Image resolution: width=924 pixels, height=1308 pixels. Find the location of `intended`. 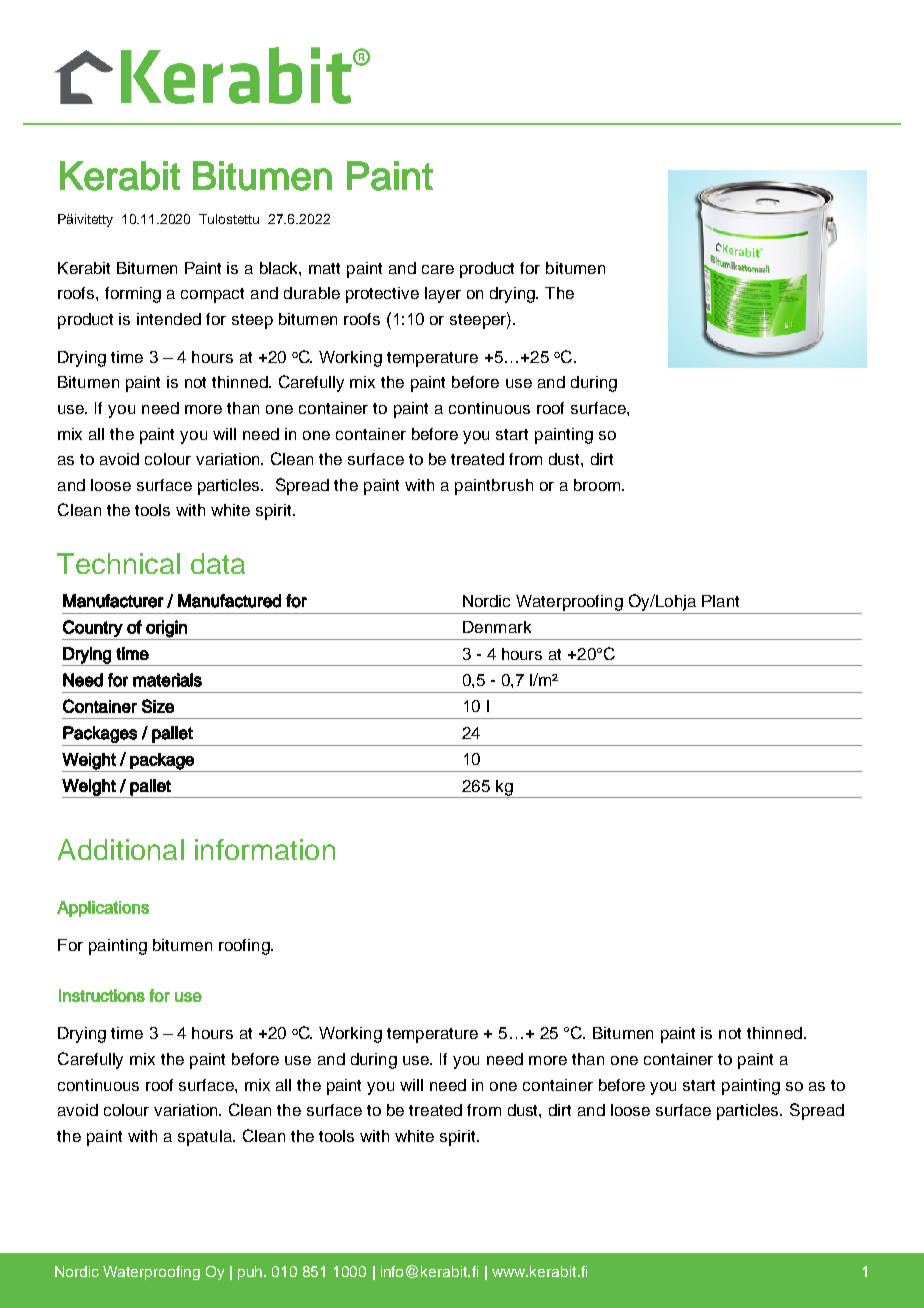

intended is located at coordinates (169, 319).
